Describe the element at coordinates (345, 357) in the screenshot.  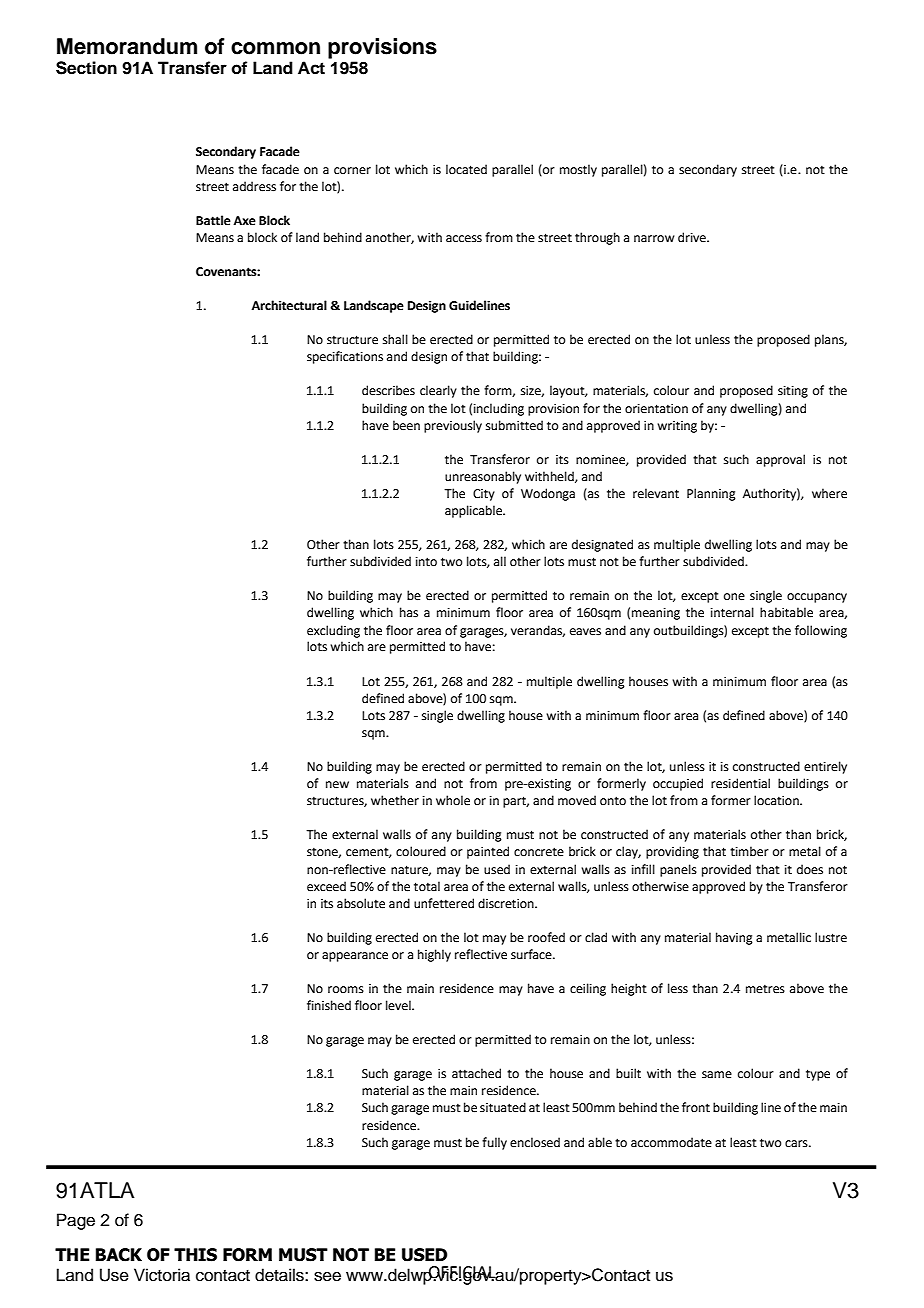
I see `specifications` at that location.
